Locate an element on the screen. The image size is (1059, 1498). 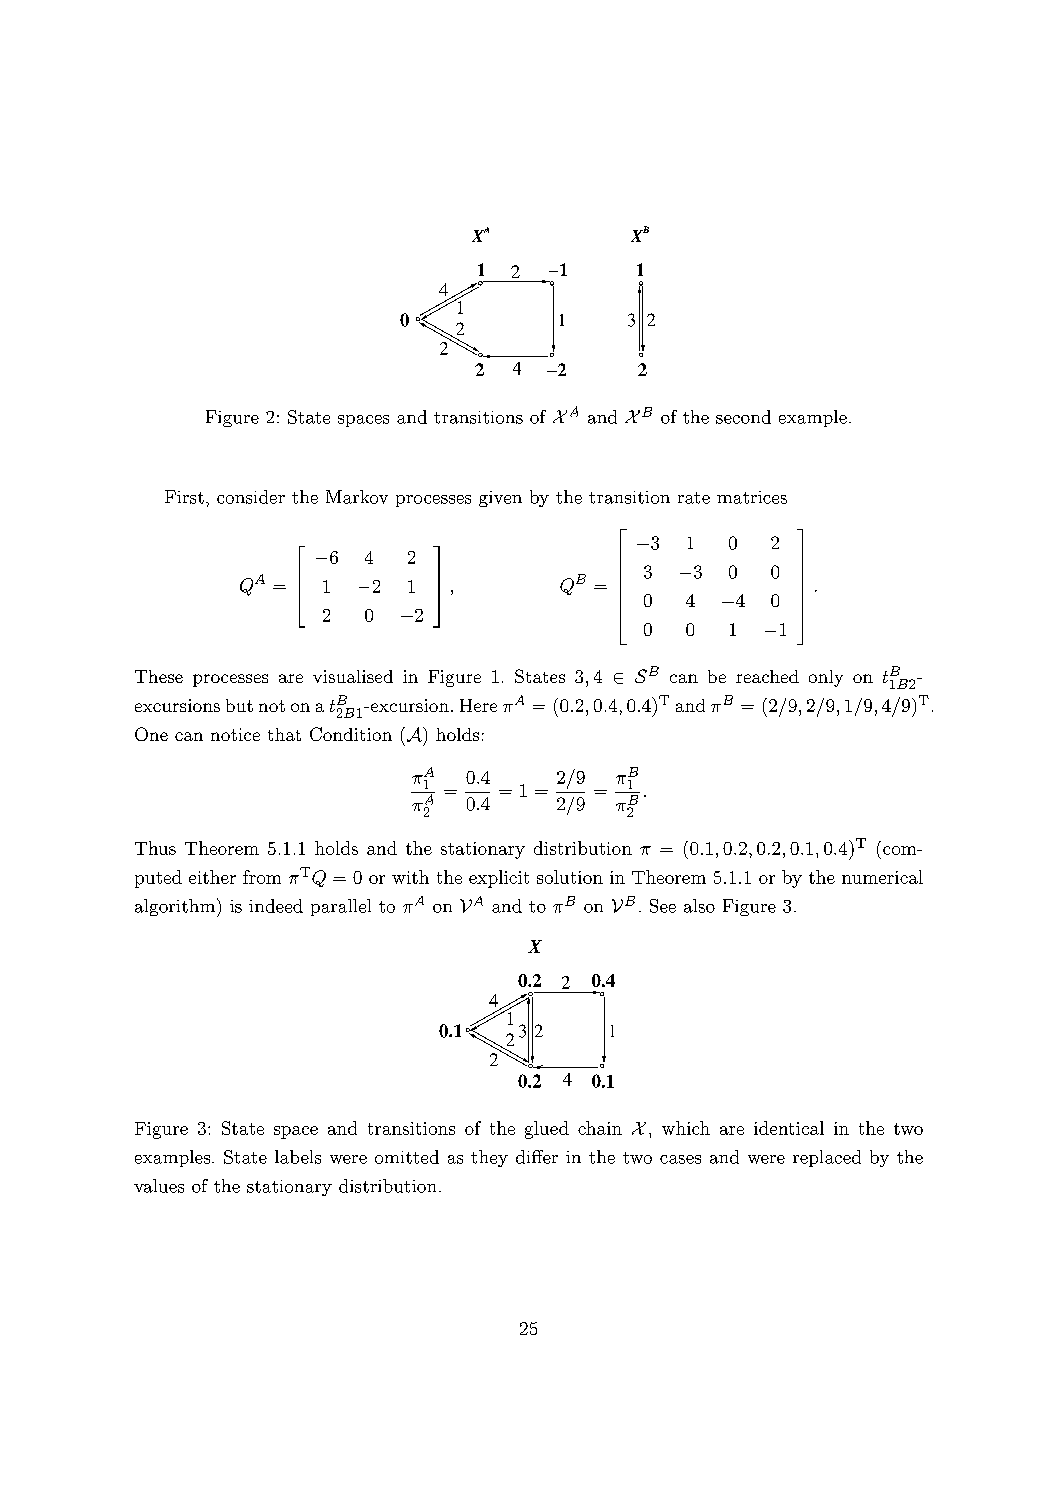
These is located at coordinates (159, 676).
